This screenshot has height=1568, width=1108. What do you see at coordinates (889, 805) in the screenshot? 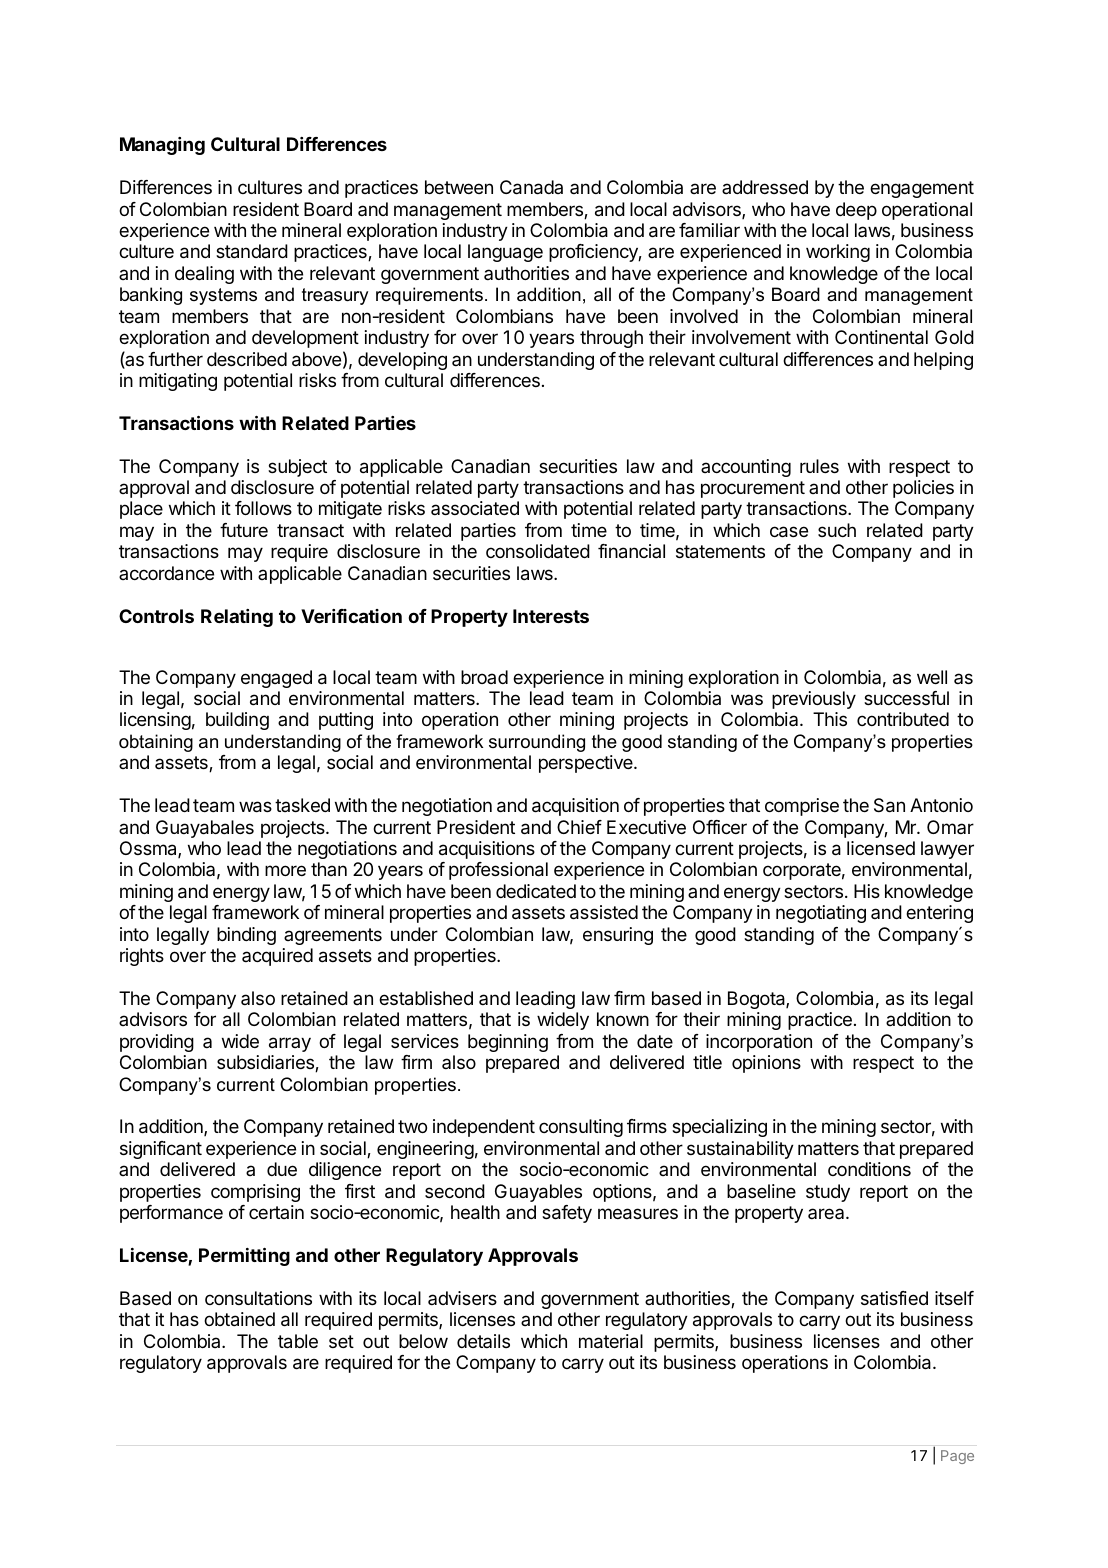
I see `San` at bounding box center [889, 805].
